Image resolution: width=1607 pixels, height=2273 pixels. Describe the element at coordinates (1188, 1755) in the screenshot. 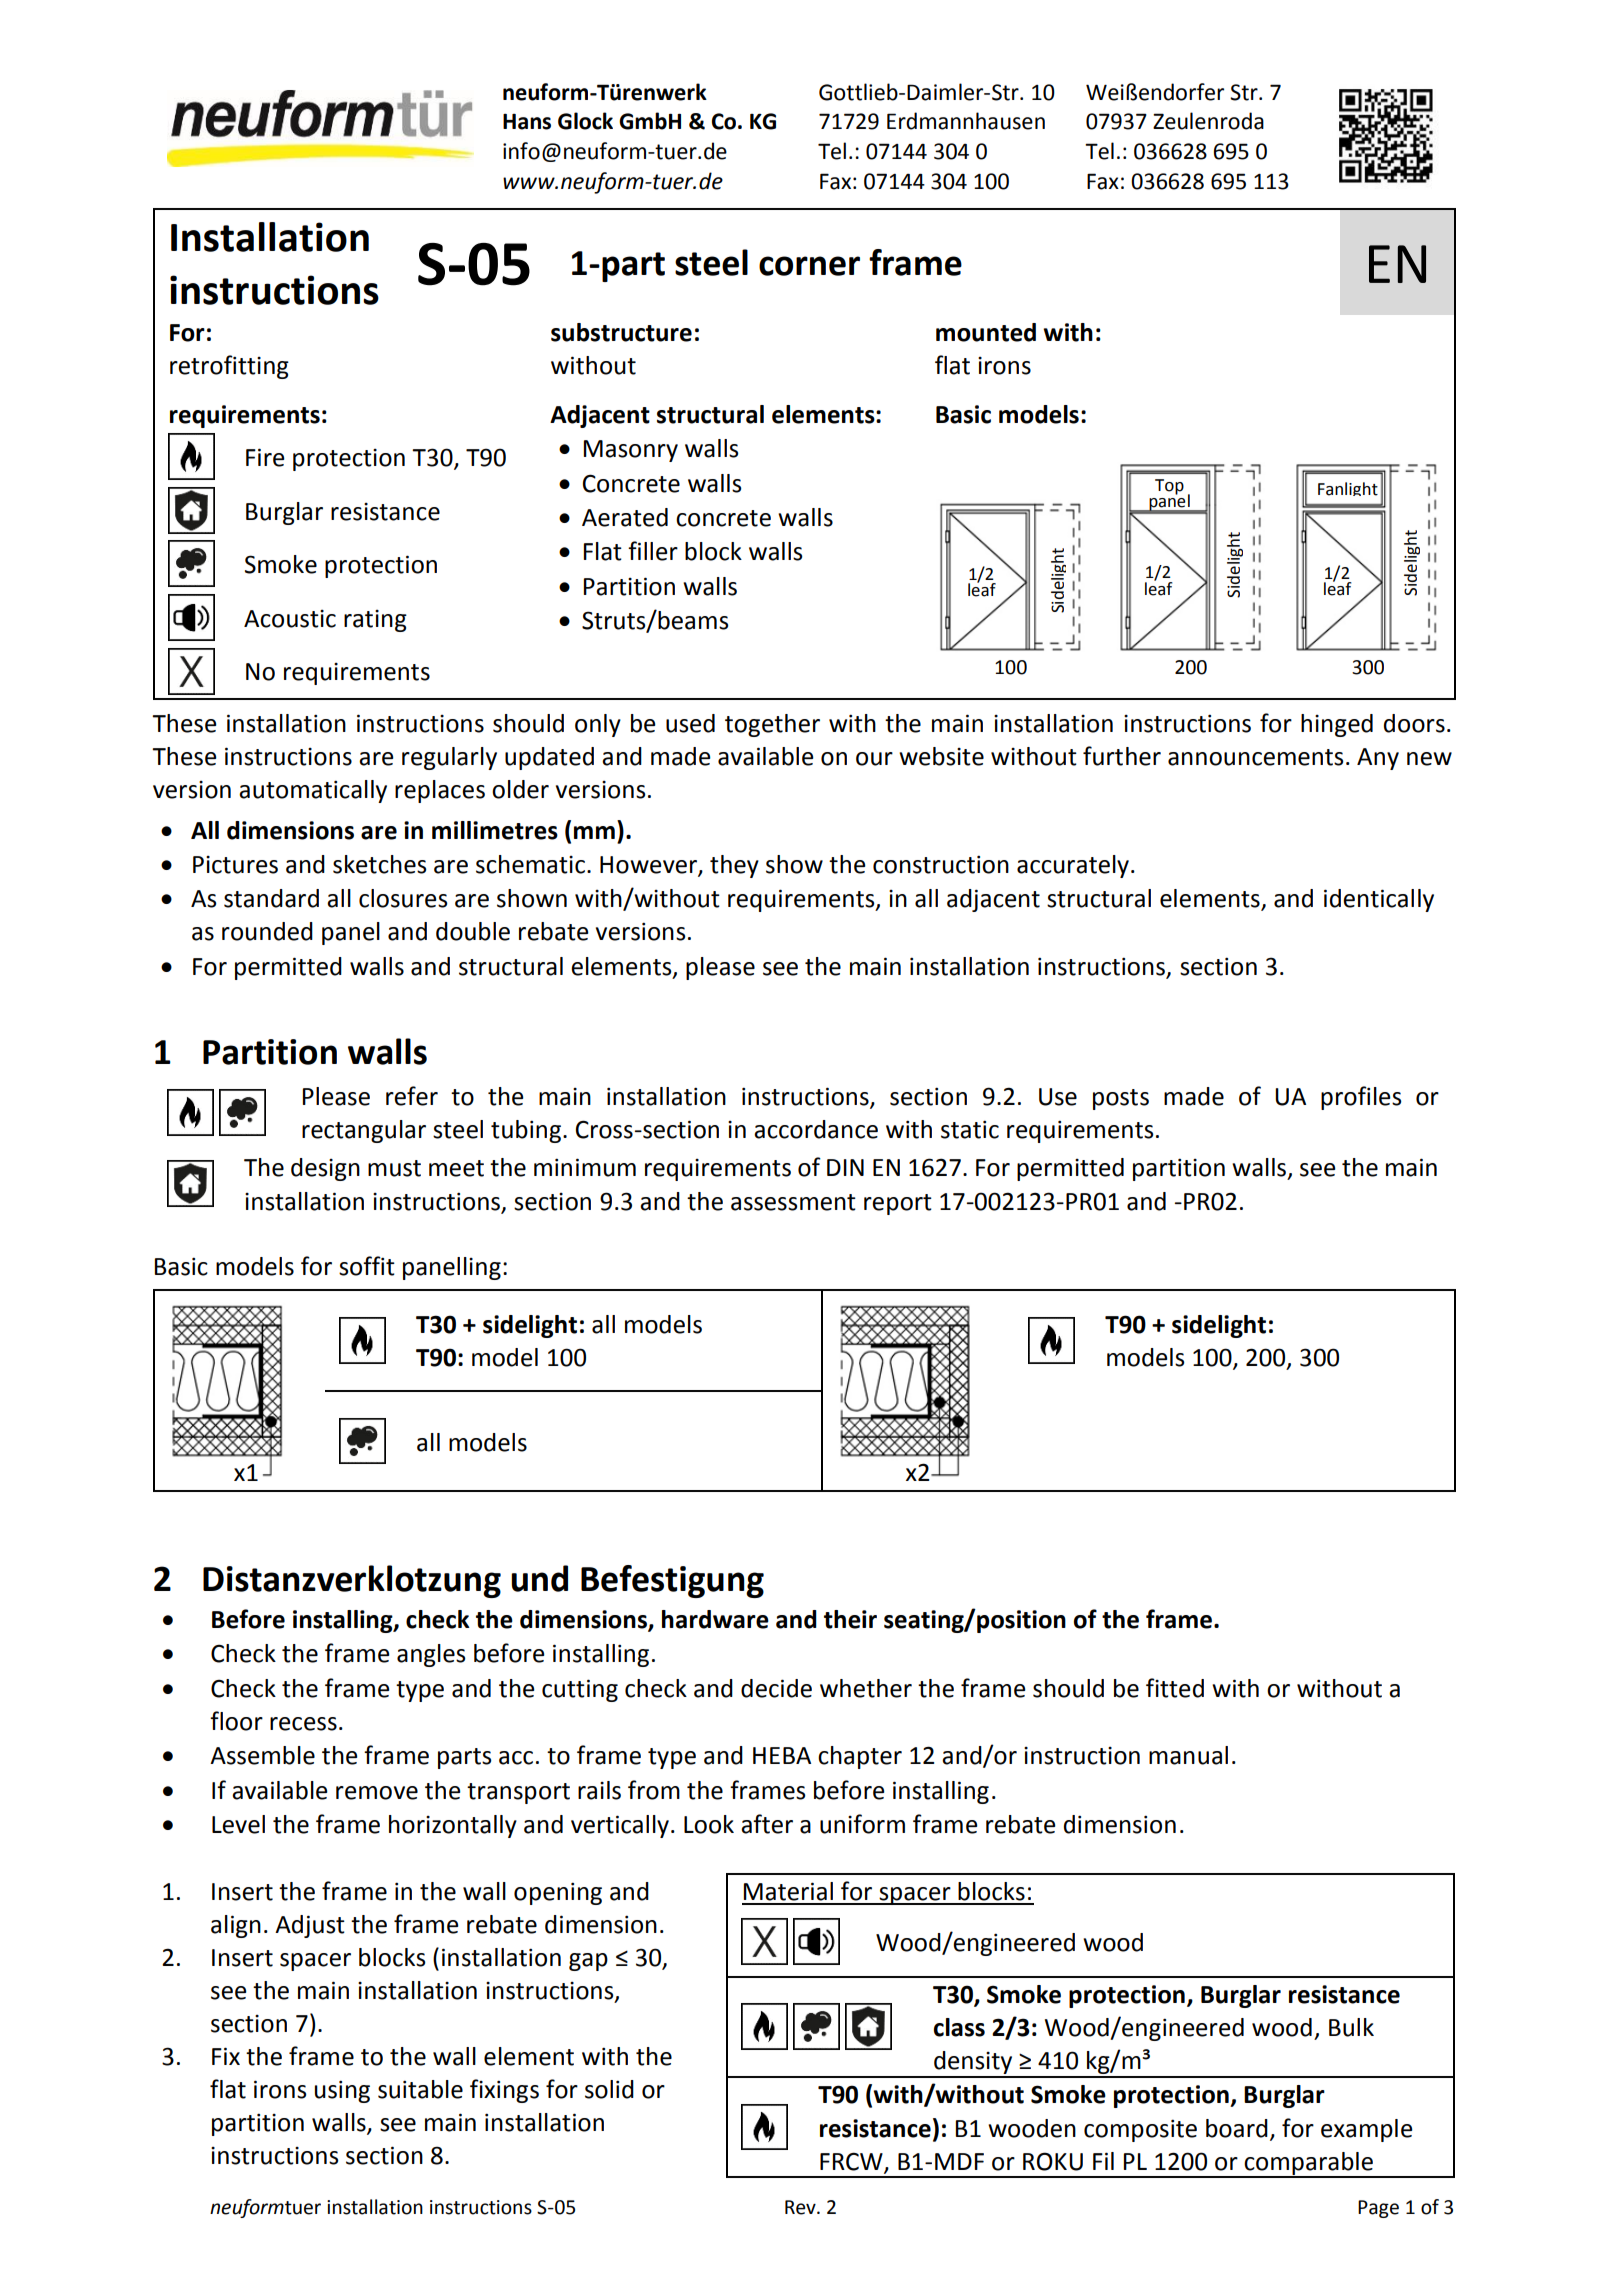

I see `manual` at that location.
